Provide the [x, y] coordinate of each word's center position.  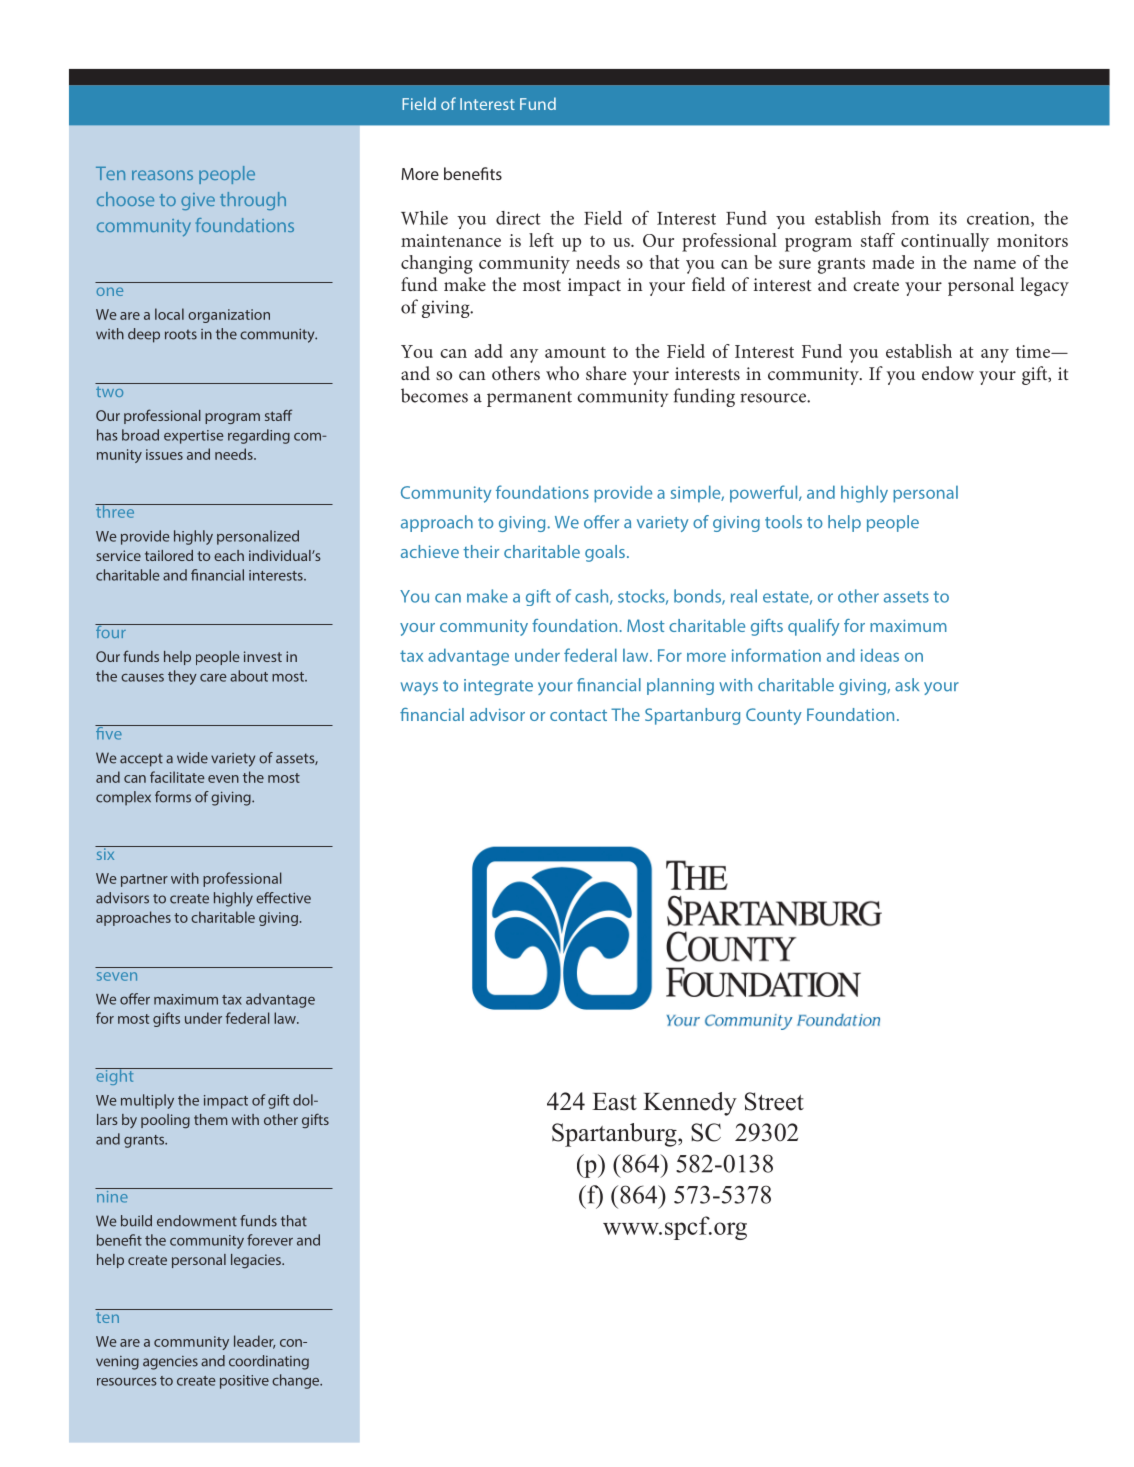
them [211, 1119]
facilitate [177, 777]
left [541, 240]
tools [783, 522]
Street [774, 1101]
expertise [194, 437]
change [297, 1381]
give [198, 201]
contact [578, 715]
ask [907, 685]
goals [605, 553]
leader [254, 1342]
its [948, 218]
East [614, 1102]
